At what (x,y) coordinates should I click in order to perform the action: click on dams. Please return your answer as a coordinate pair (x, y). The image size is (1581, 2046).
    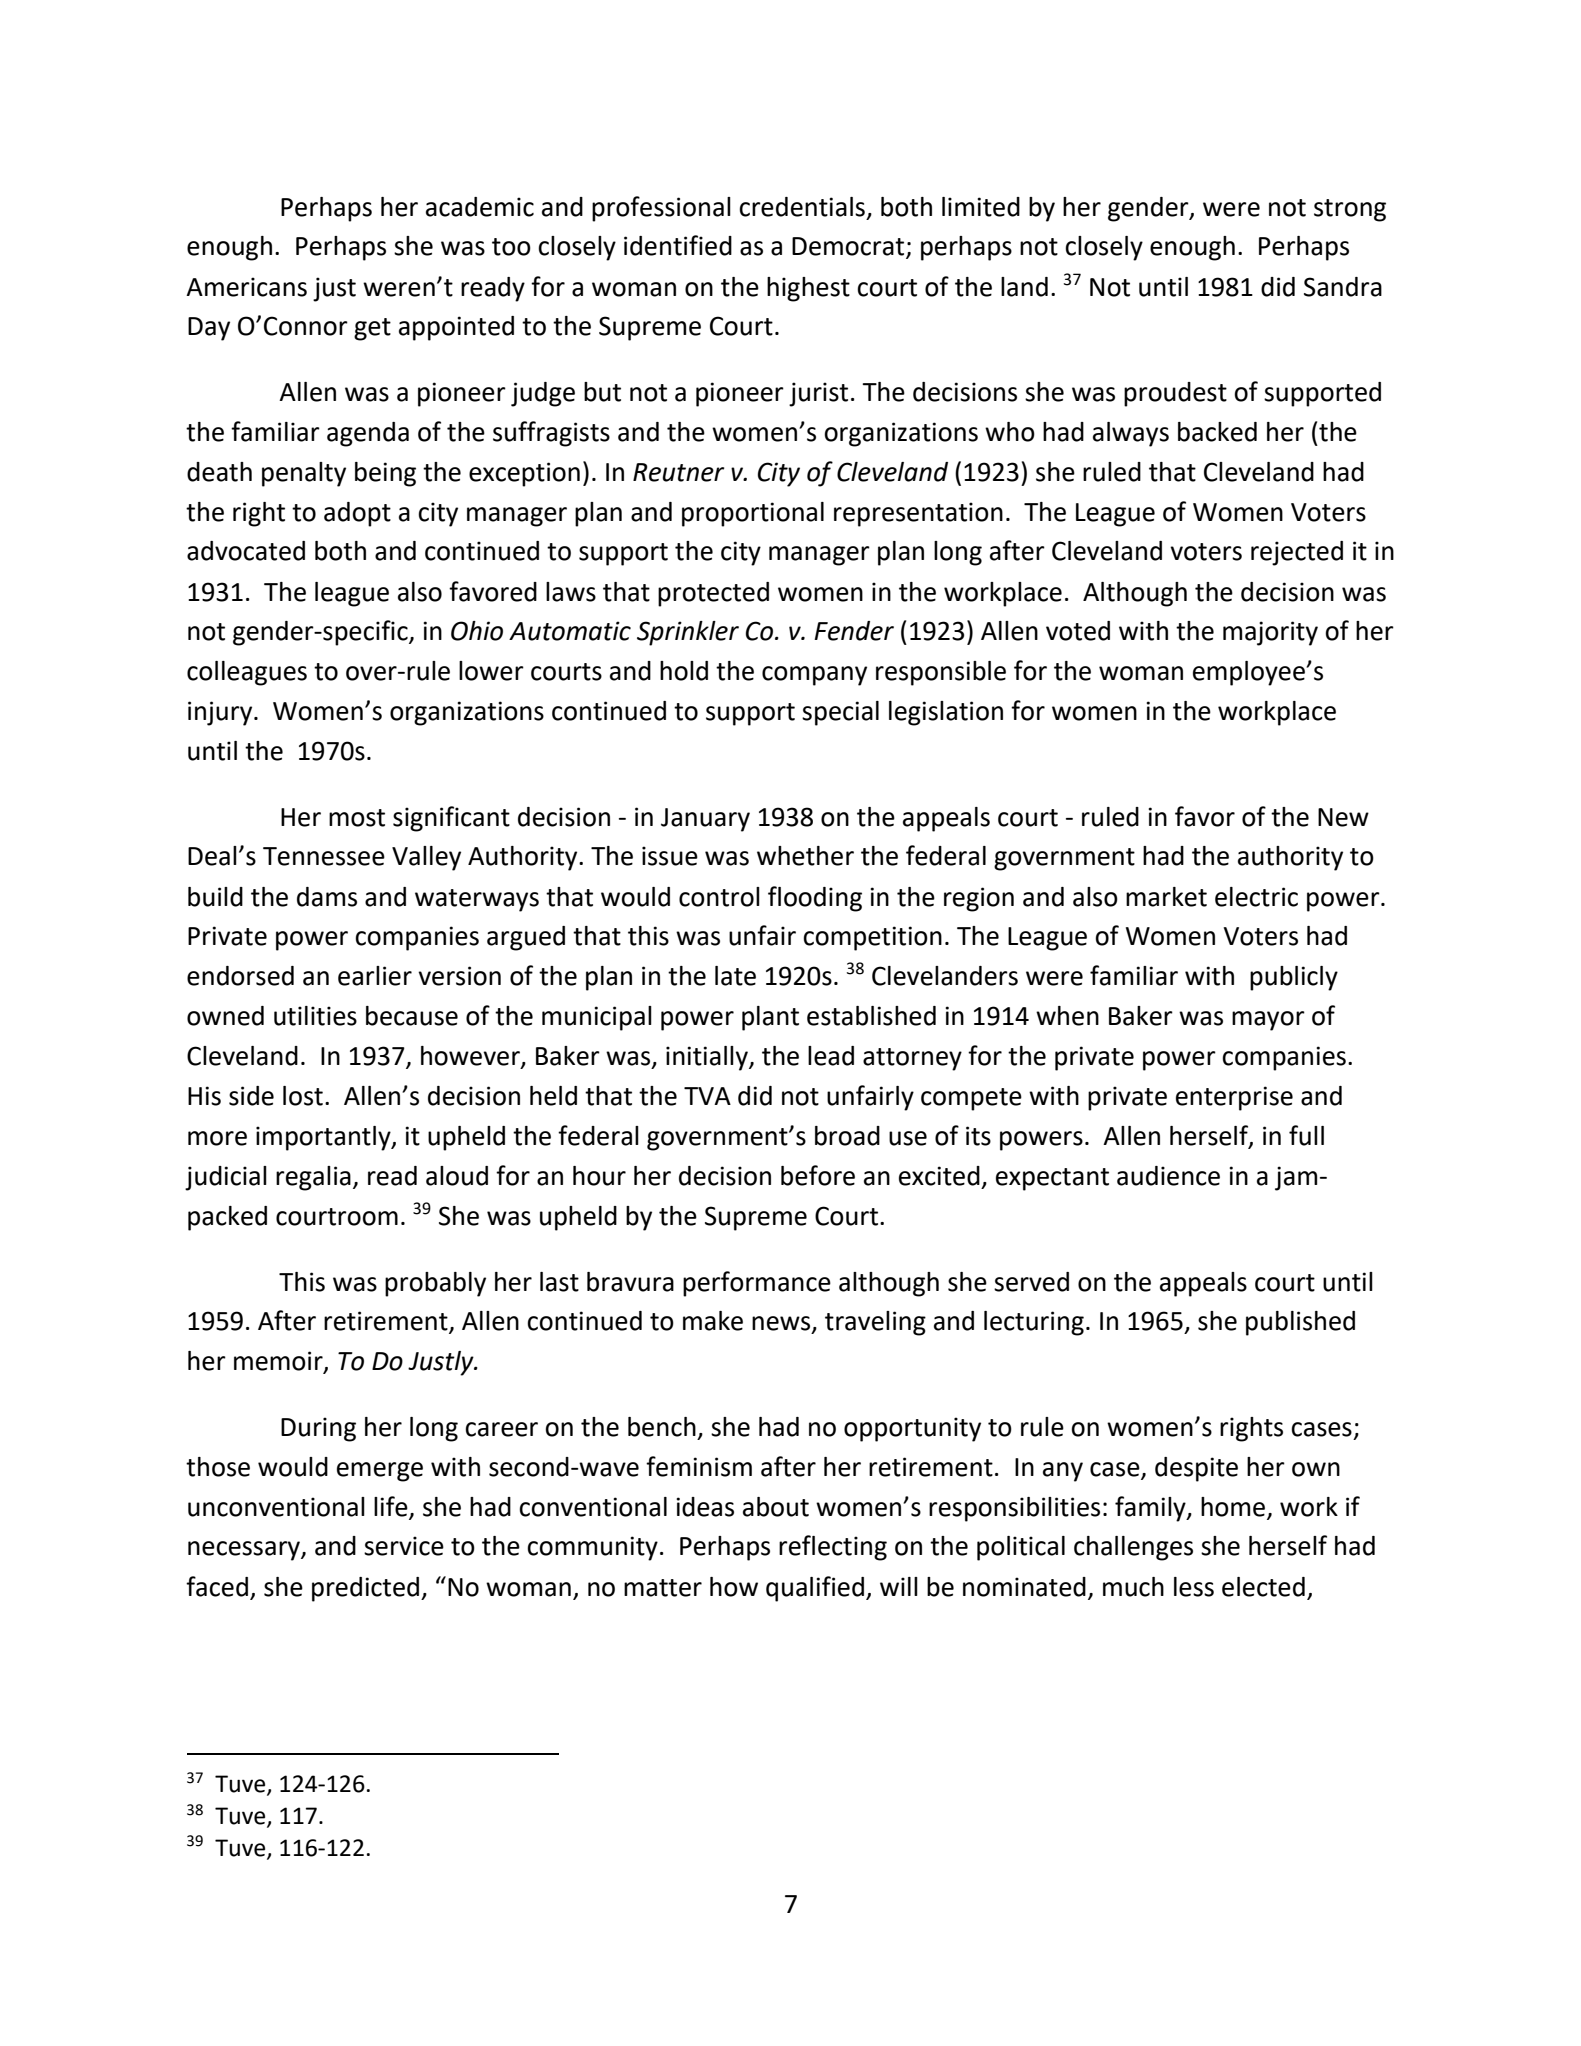
    Looking at the image, I should click on (327, 897).
